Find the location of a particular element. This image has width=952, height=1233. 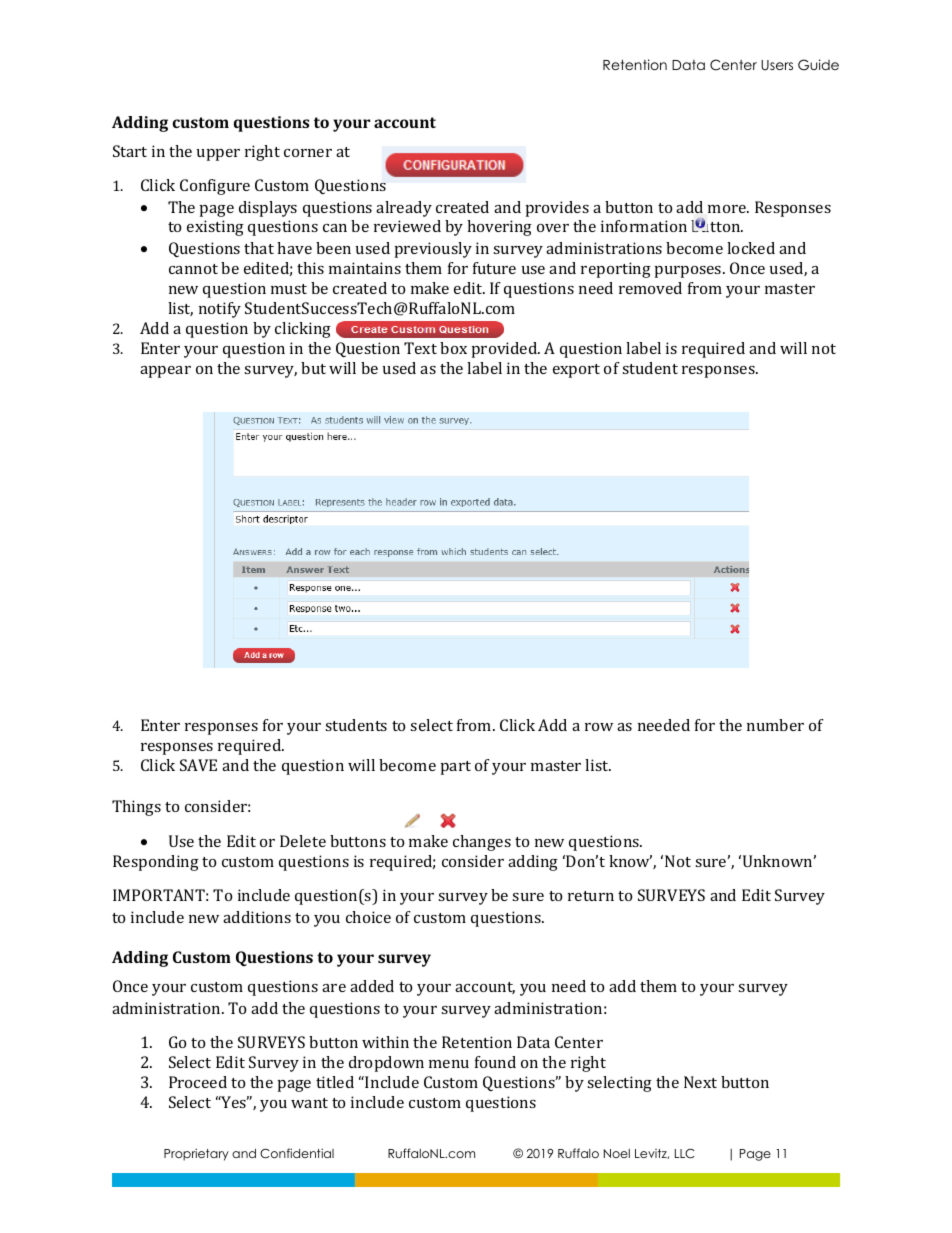

SAVE is located at coordinates (198, 765).
